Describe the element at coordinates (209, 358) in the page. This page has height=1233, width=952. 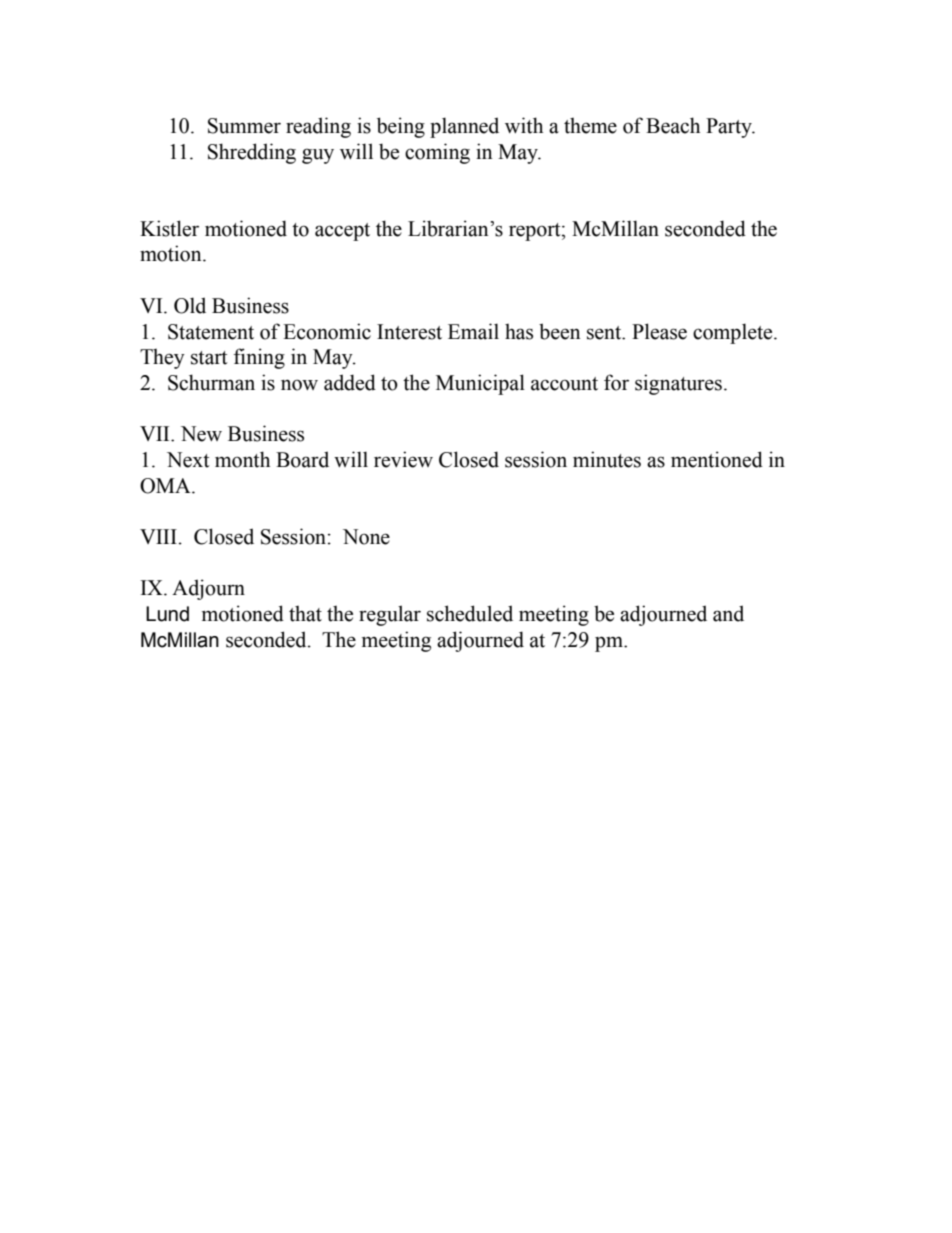
I see `start` at that location.
